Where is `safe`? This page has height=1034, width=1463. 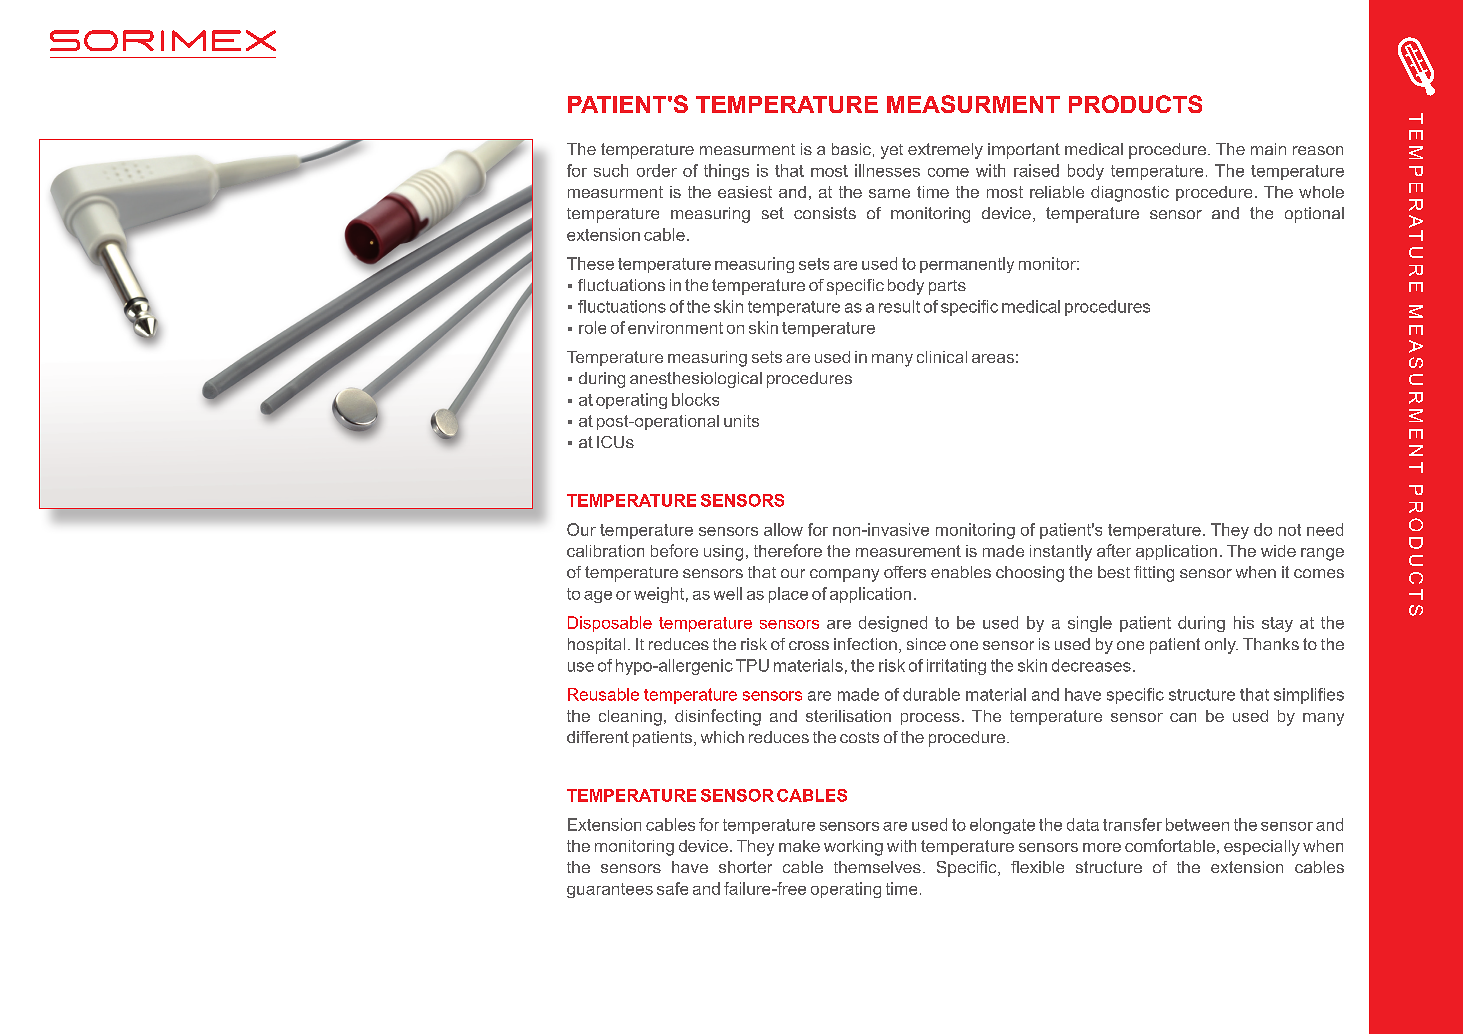 safe is located at coordinates (672, 888).
